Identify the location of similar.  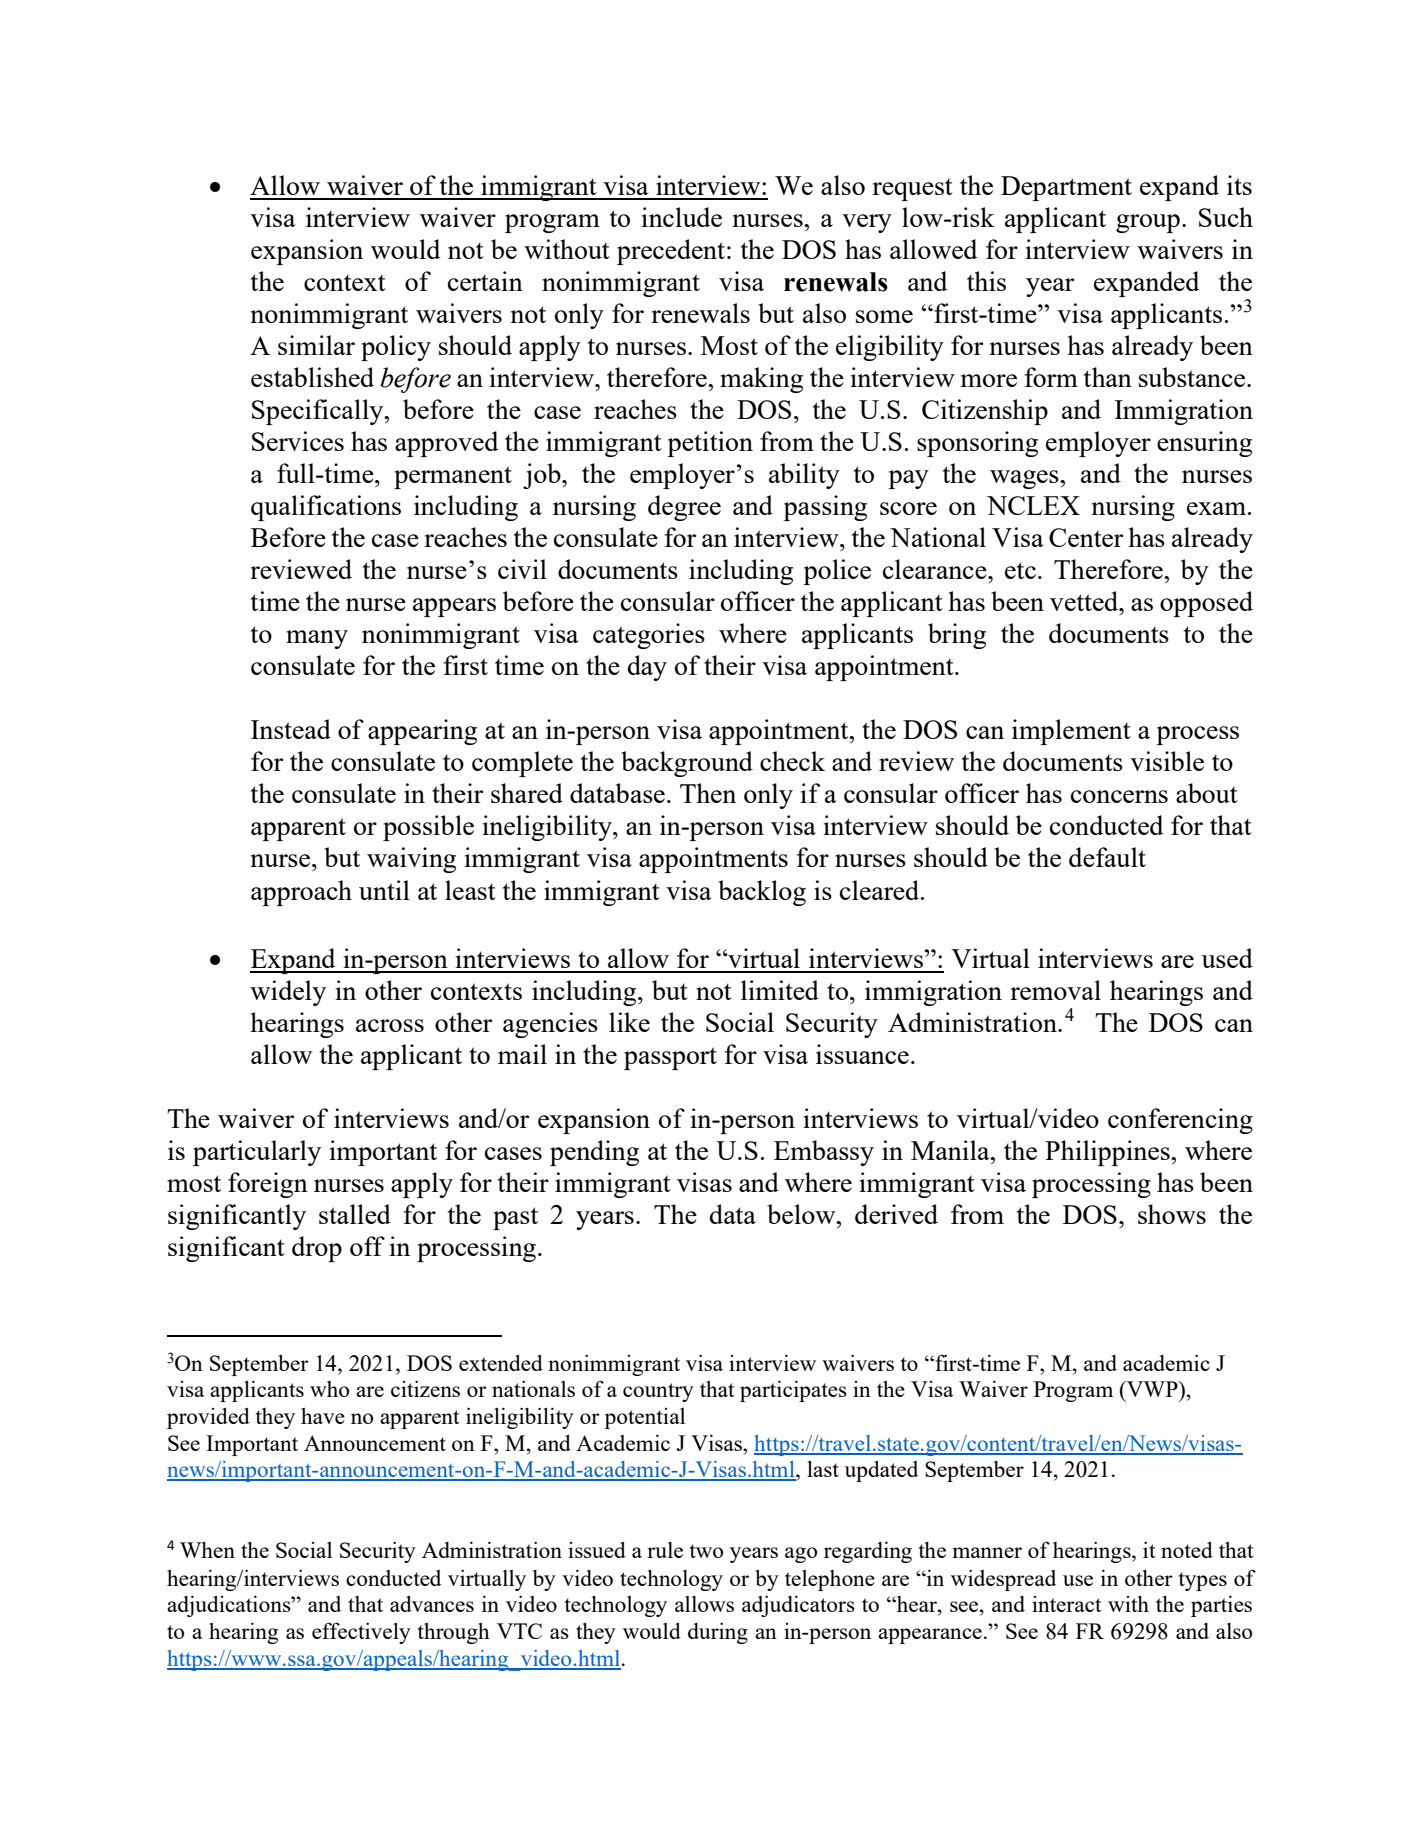
(316, 345).
